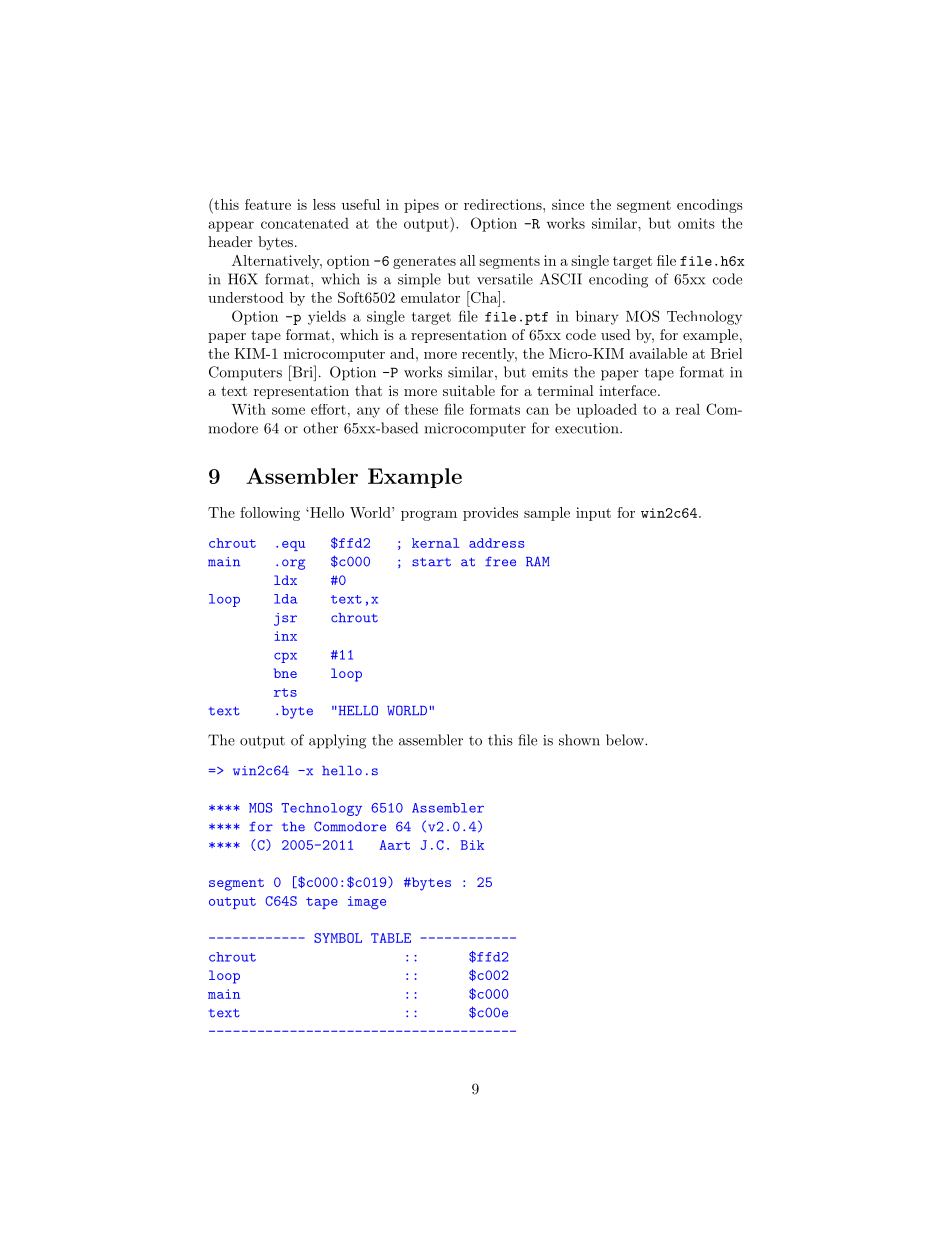 The height and width of the screenshot is (1233, 952). What do you see at coordinates (593, 514) in the screenshot?
I see `input` at bounding box center [593, 514].
